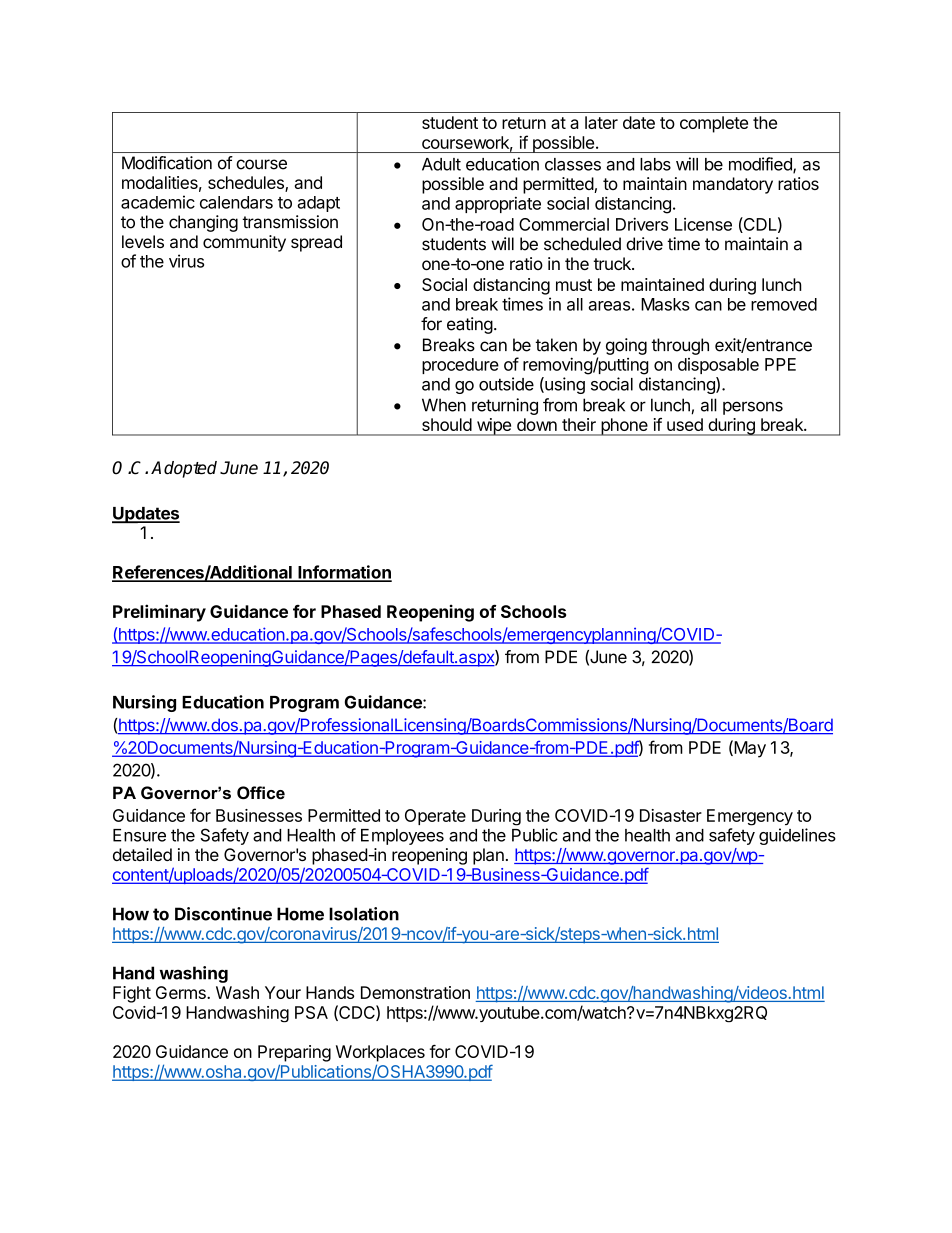  What do you see at coordinates (671, 815) in the document?
I see `Disaster` at bounding box center [671, 815].
